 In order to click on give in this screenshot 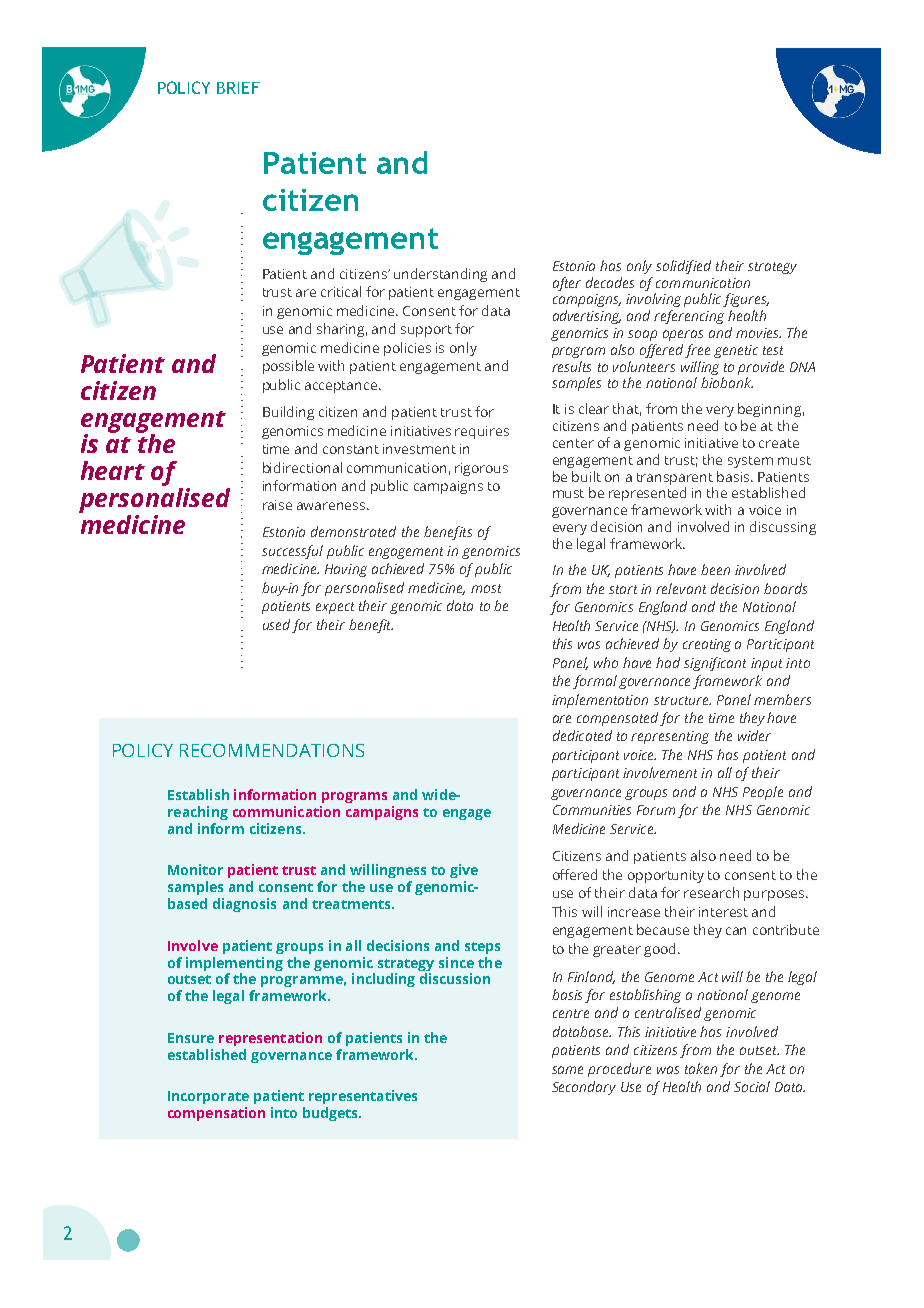, I will do `click(464, 871)`.
